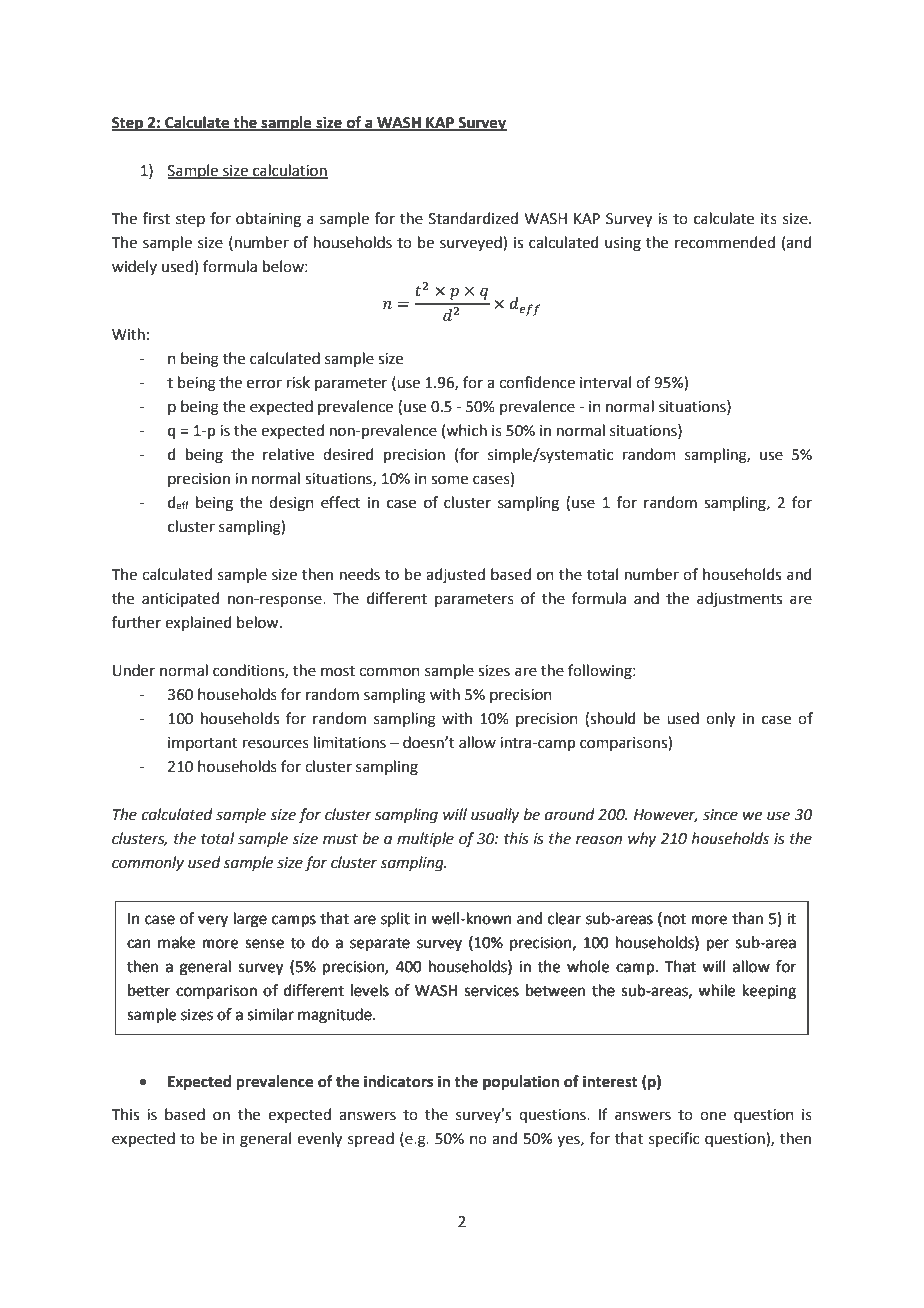 This page has height=1308, width=924. I want to click on Standardized, so click(473, 218).
